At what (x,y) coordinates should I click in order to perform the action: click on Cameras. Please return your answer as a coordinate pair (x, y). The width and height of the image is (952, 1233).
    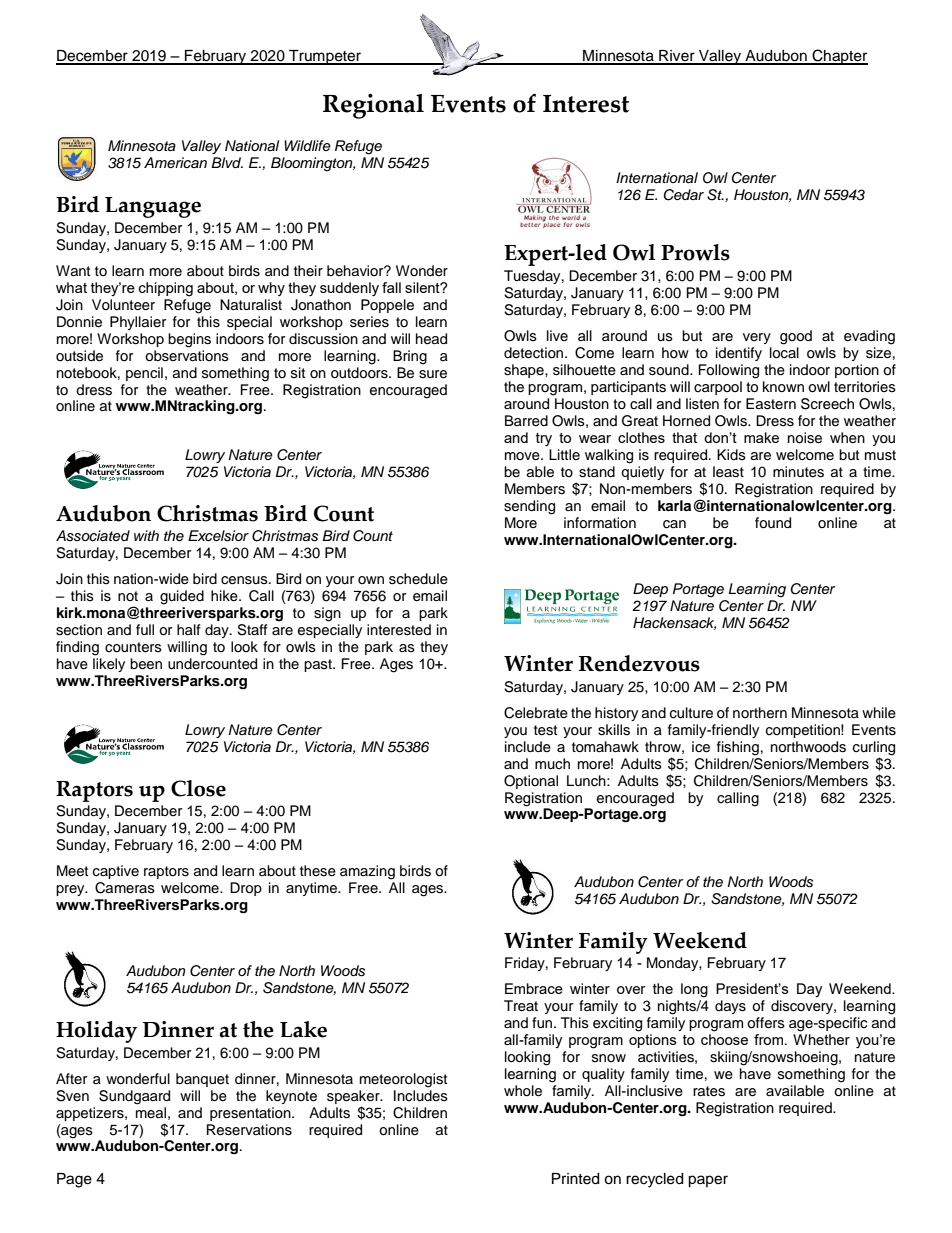
    Looking at the image, I should click on (125, 888).
